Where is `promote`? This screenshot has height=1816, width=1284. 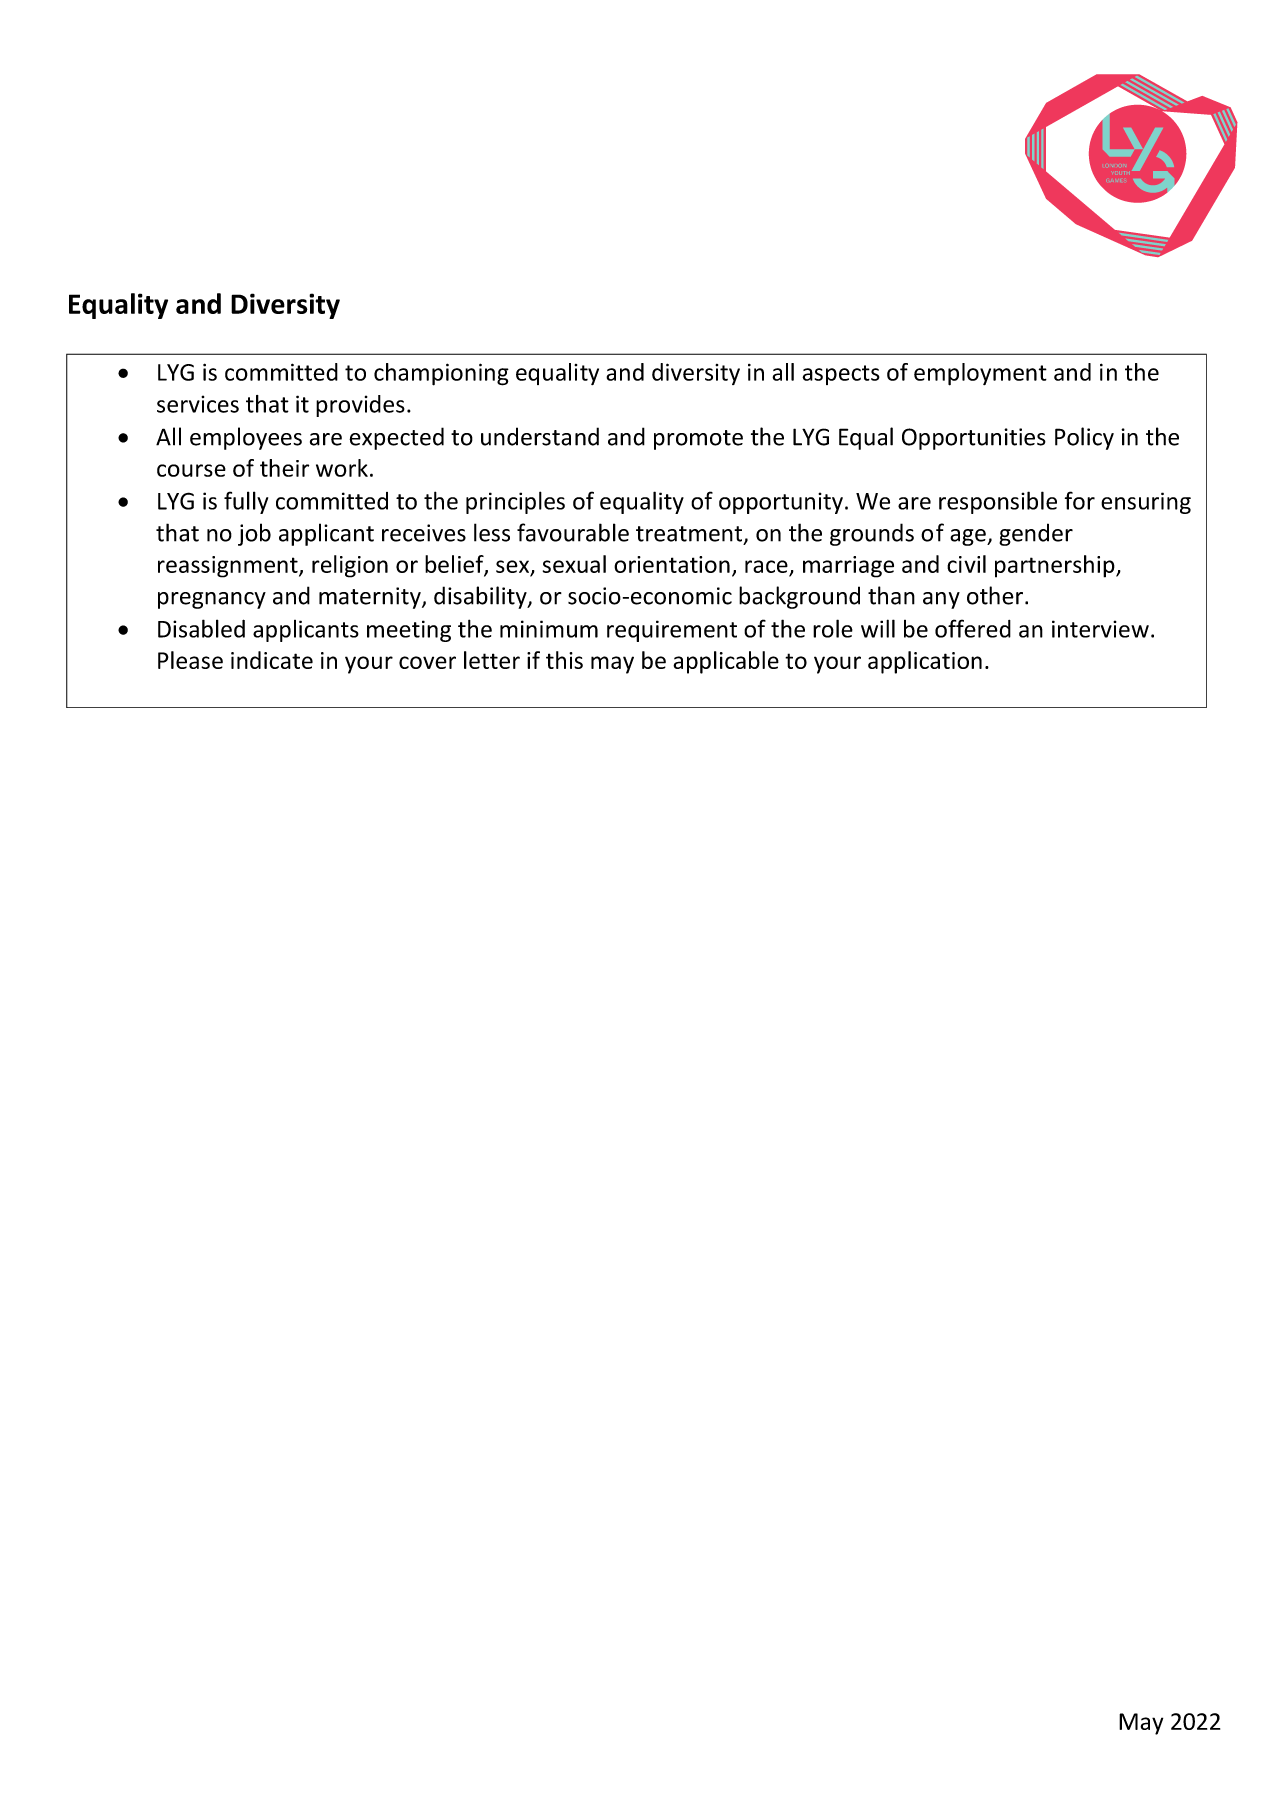
promote is located at coordinates (698, 440).
